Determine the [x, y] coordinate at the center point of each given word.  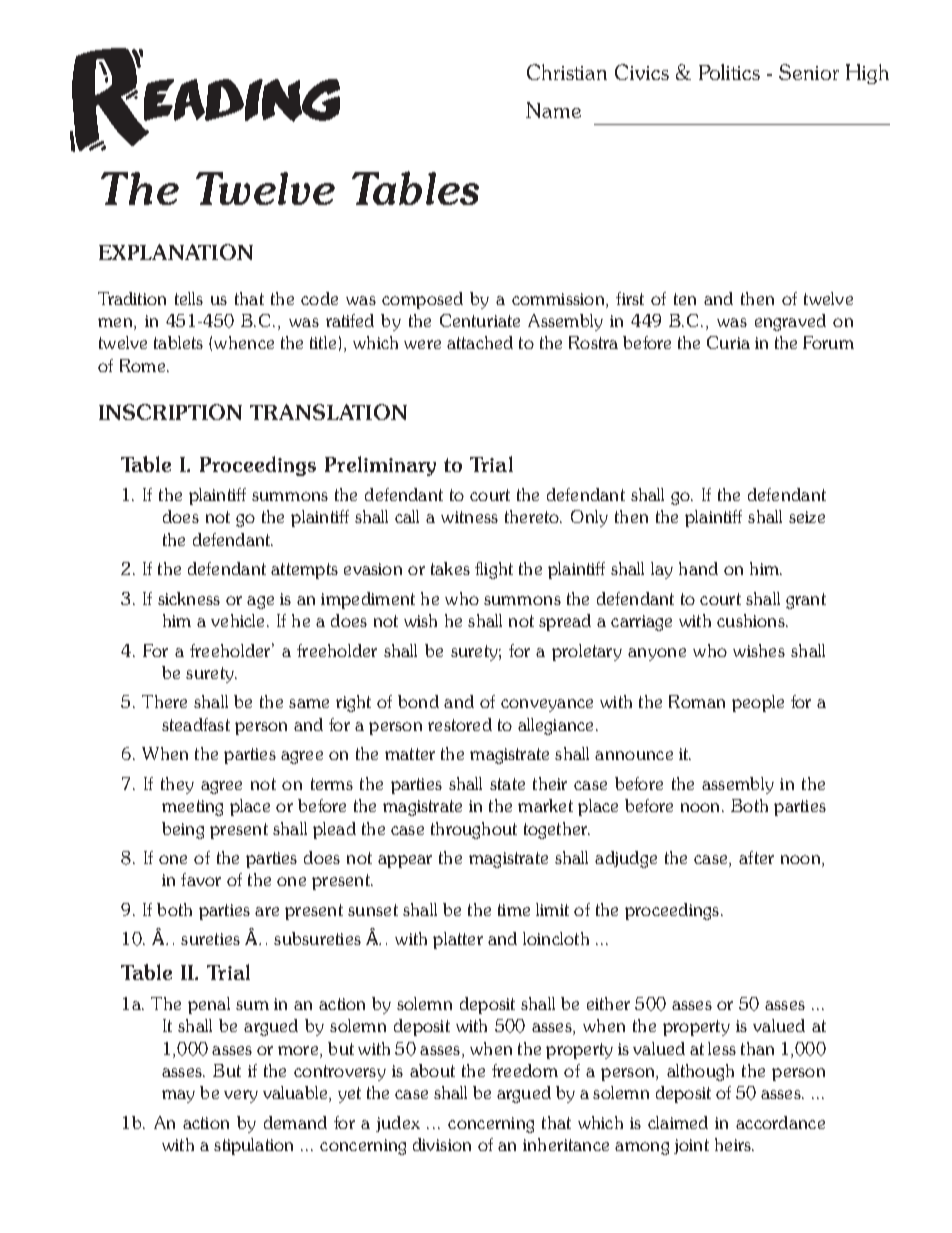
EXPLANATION [176, 252]
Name [553, 110]
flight [494, 570]
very [241, 1096]
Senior [809, 72]
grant [806, 601]
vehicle [237, 620]
